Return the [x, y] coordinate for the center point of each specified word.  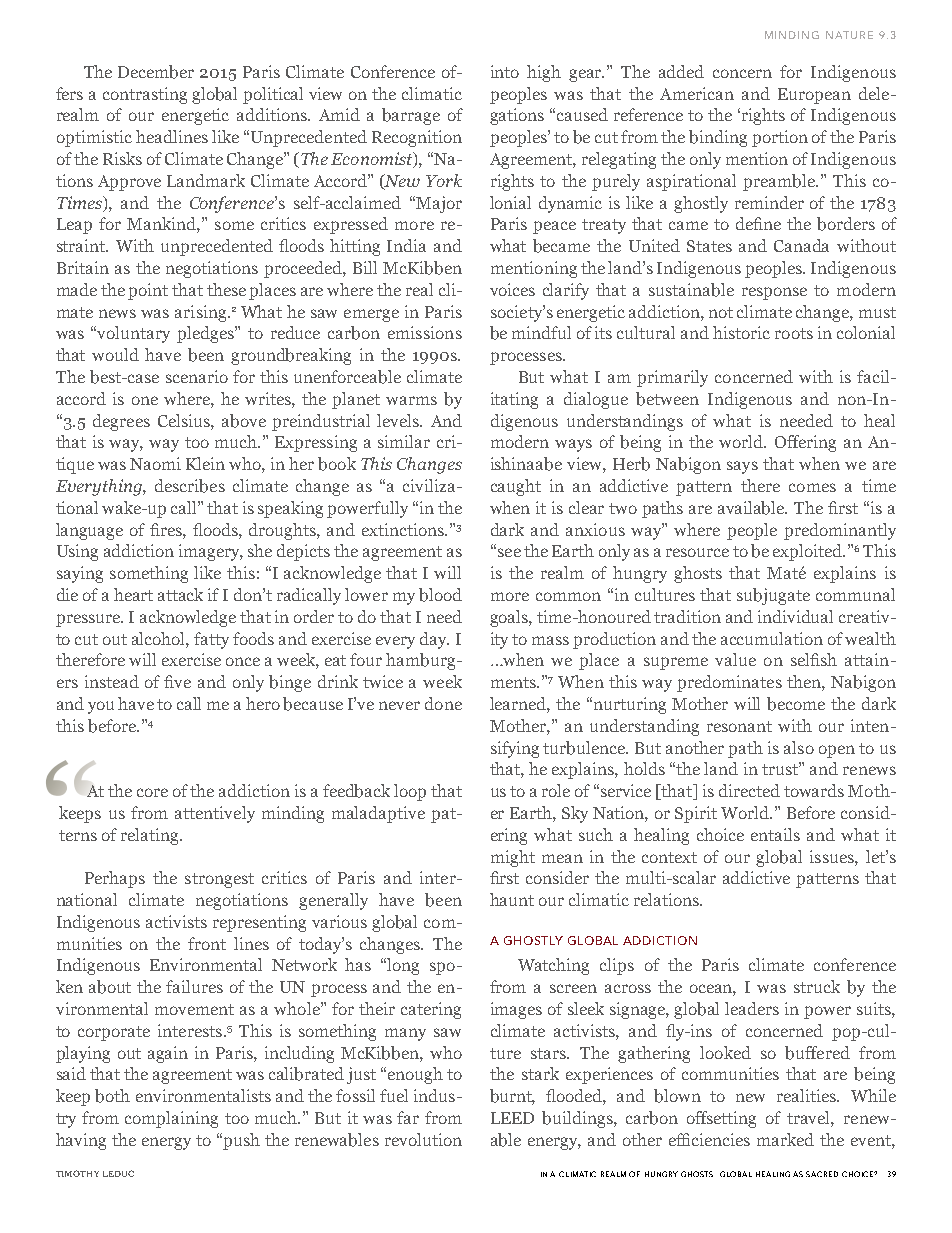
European [814, 96]
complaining [171, 1119]
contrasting [145, 95]
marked [785, 1139]
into [505, 71]
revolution [423, 1139]
